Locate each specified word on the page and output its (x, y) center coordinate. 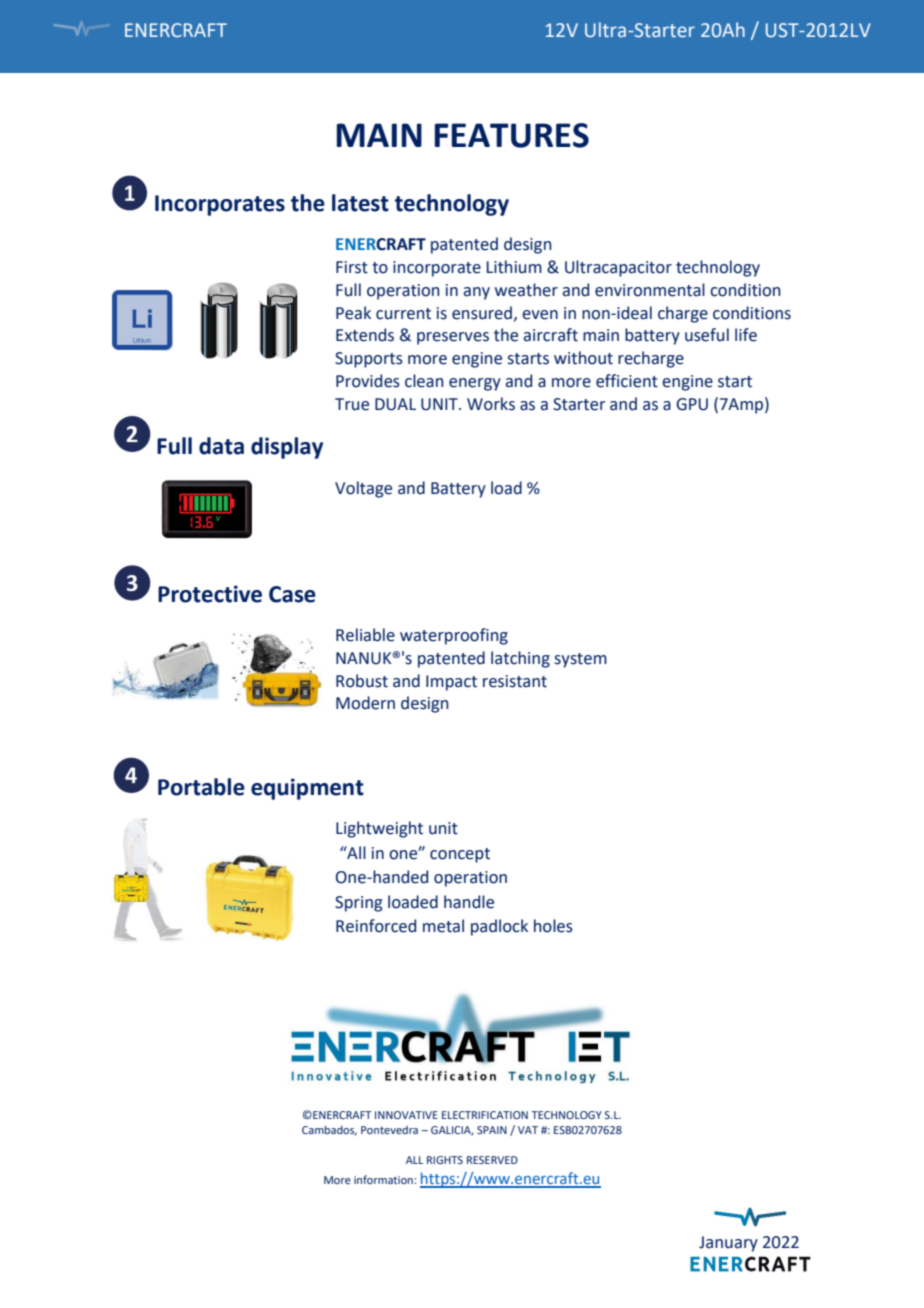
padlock (499, 927)
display (287, 448)
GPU (692, 404)
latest (360, 203)
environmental (650, 290)
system (581, 660)
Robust (362, 681)
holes (553, 926)
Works (491, 404)
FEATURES (512, 135)
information (384, 1179)
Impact (451, 683)
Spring (358, 904)
